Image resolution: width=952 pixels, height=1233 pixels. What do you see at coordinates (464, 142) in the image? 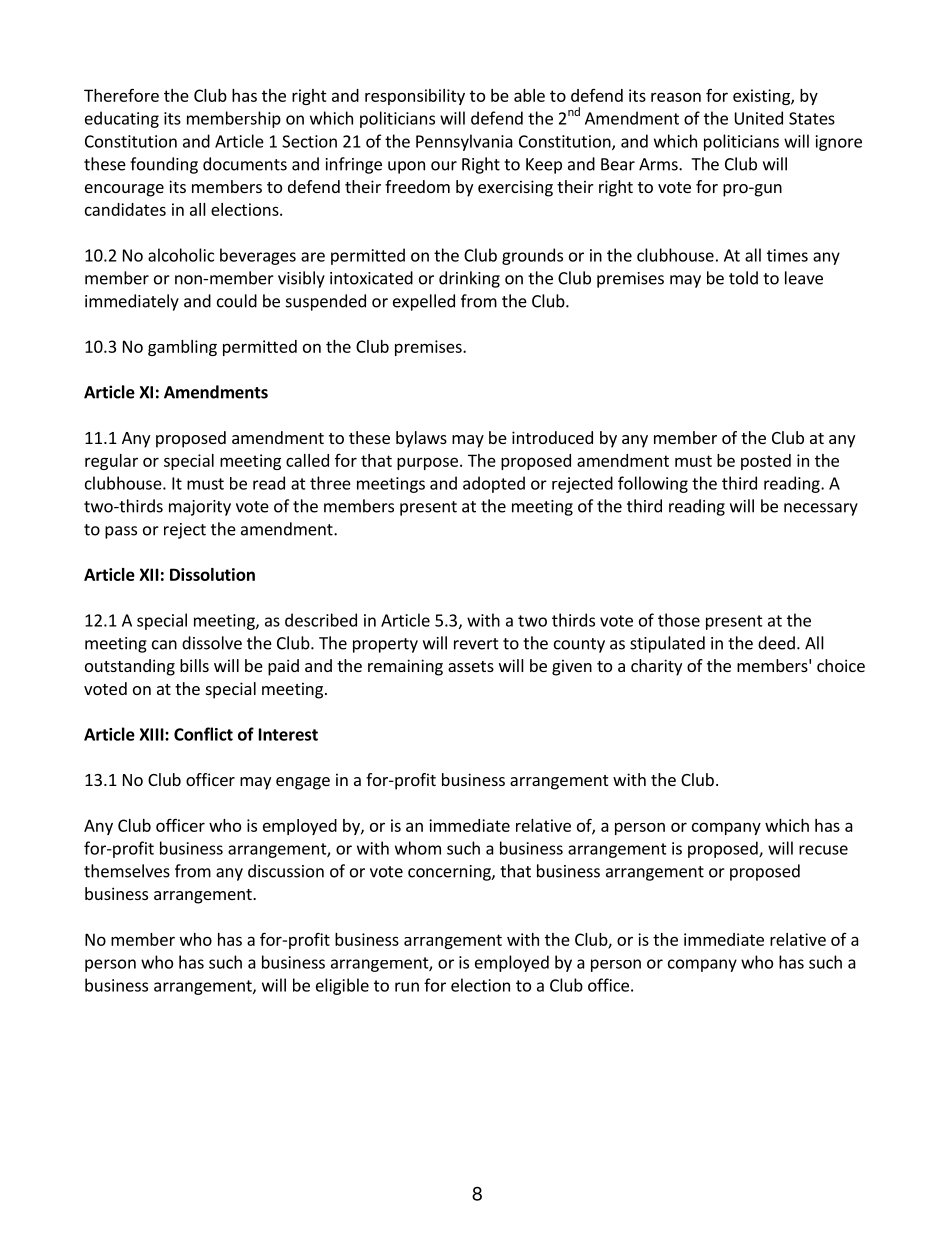
I see `Pennsylvania` at bounding box center [464, 142].
